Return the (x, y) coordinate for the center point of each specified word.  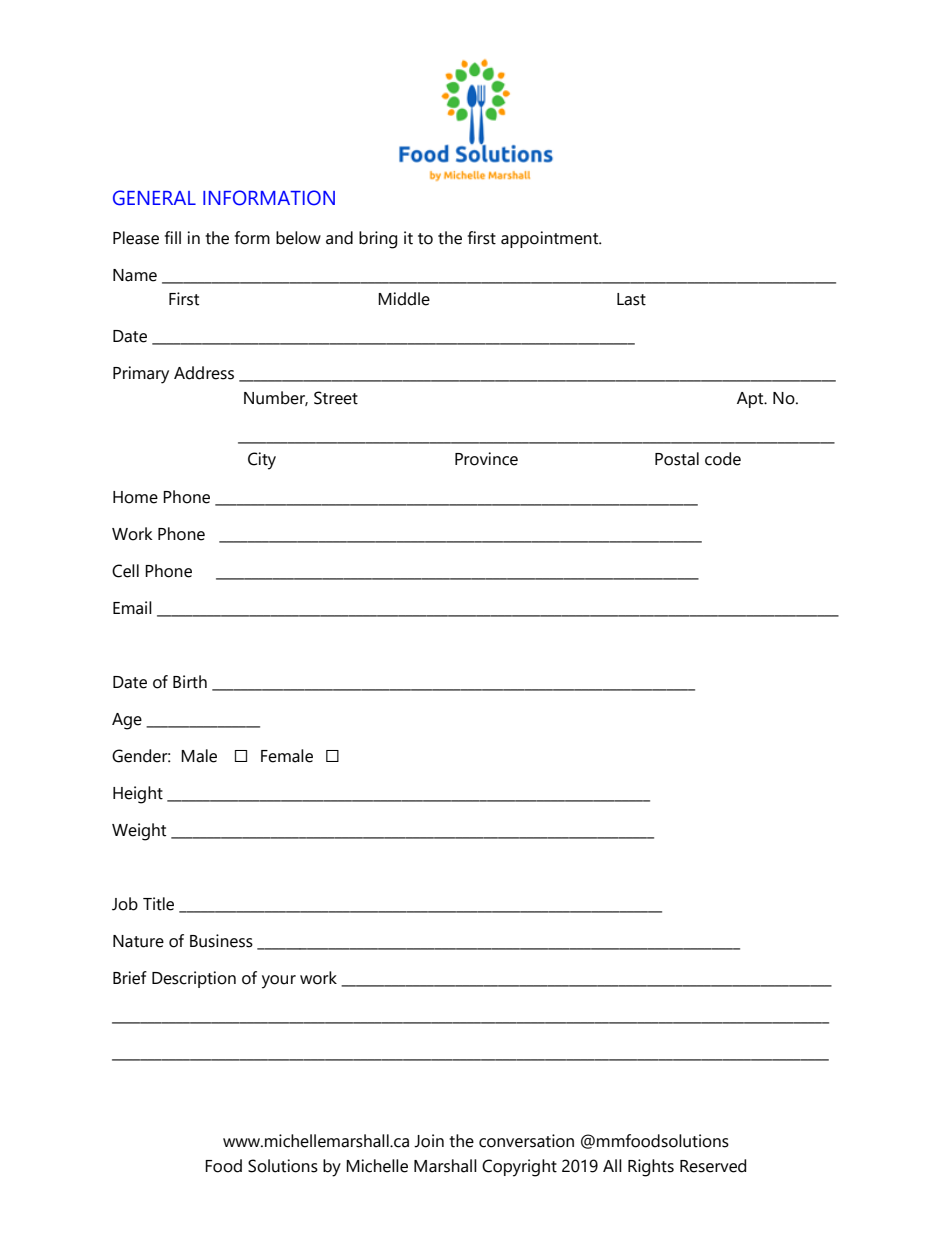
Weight (139, 832)
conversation (526, 1141)
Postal (677, 459)
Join (429, 1141)
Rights (651, 1168)
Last (631, 299)
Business (221, 941)
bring (378, 240)
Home (135, 497)
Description (194, 979)
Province (486, 459)
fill (173, 237)
